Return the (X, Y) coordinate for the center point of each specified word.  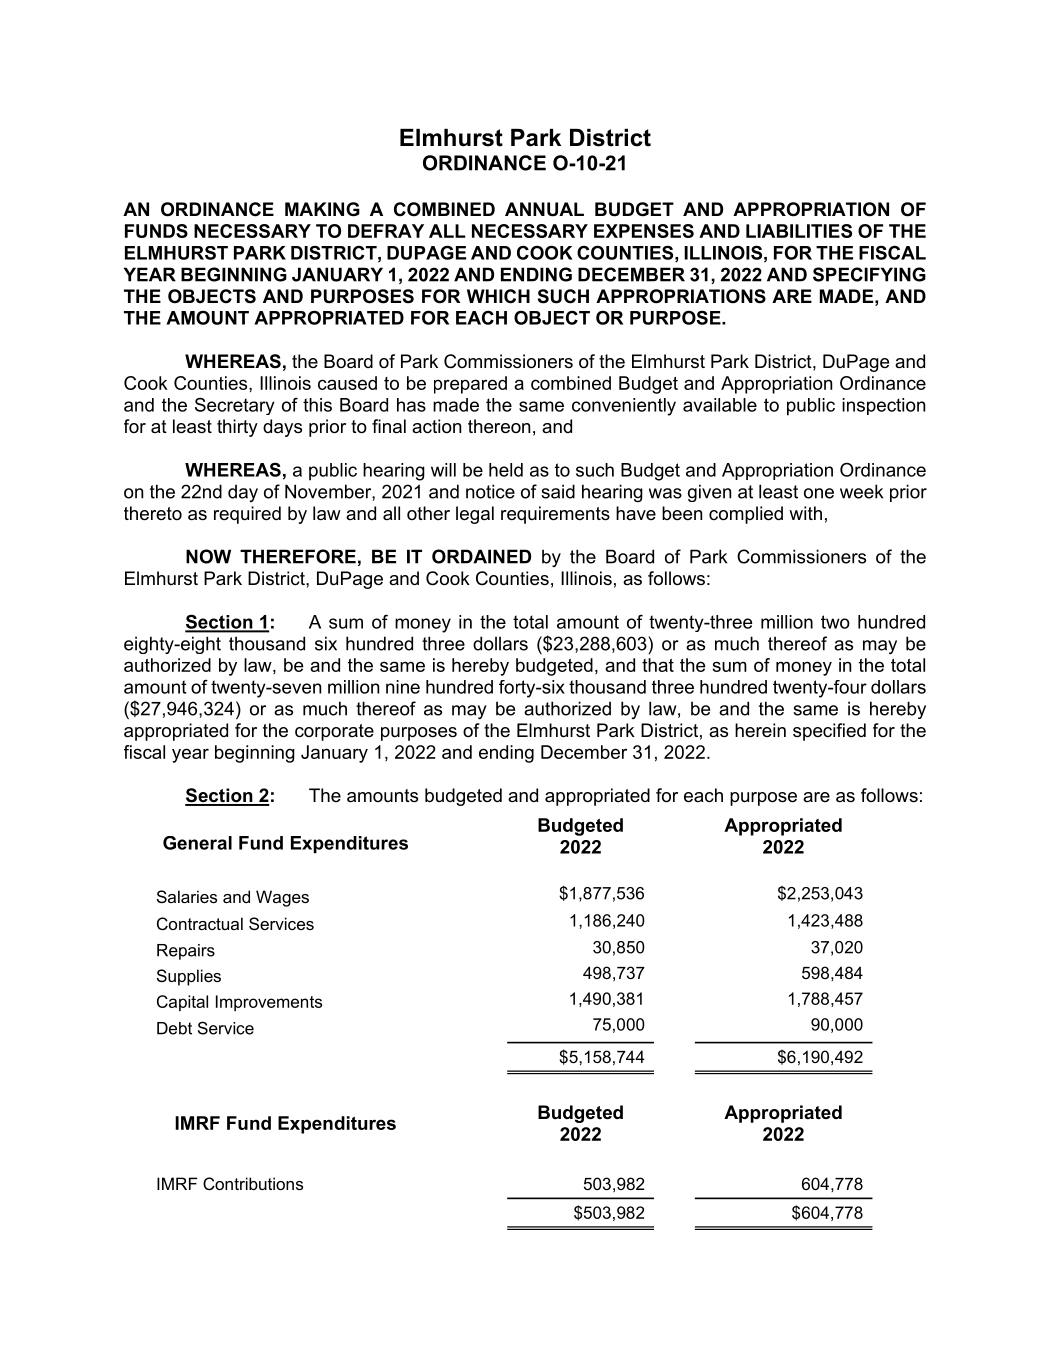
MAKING (322, 209)
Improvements (269, 1003)
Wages (282, 898)
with (805, 513)
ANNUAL (544, 209)
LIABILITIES (799, 231)
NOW (208, 556)
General (197, 843)
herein (760, 730)
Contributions (253, 1183)
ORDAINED (481, 556)
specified (829, 732)
